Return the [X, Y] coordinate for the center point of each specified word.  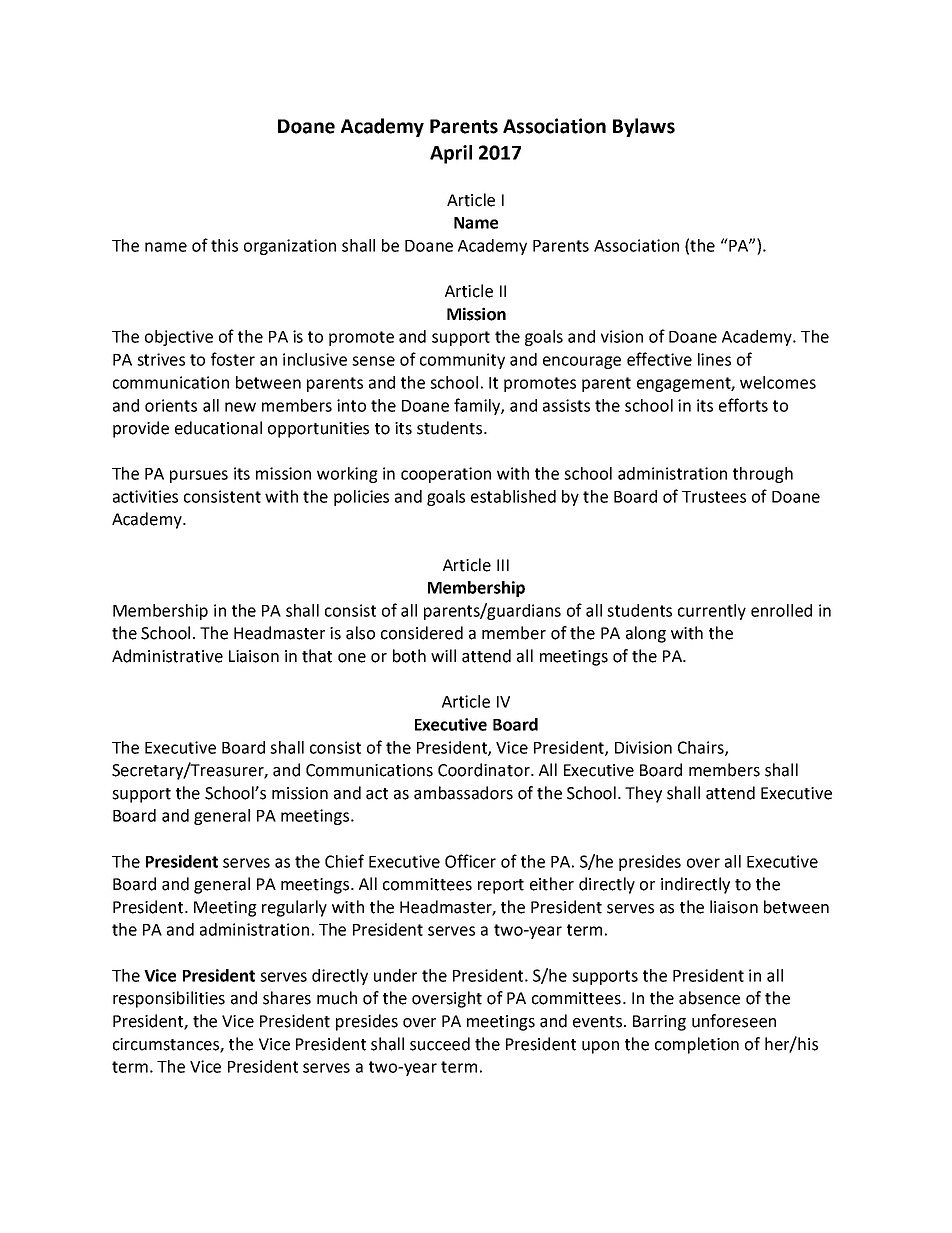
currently [712, 612]
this [224, 245]
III [503, 565]
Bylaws [644, 127]
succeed [440, 1044]
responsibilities [169, 999]
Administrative [167, 656]
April [451, 154]
